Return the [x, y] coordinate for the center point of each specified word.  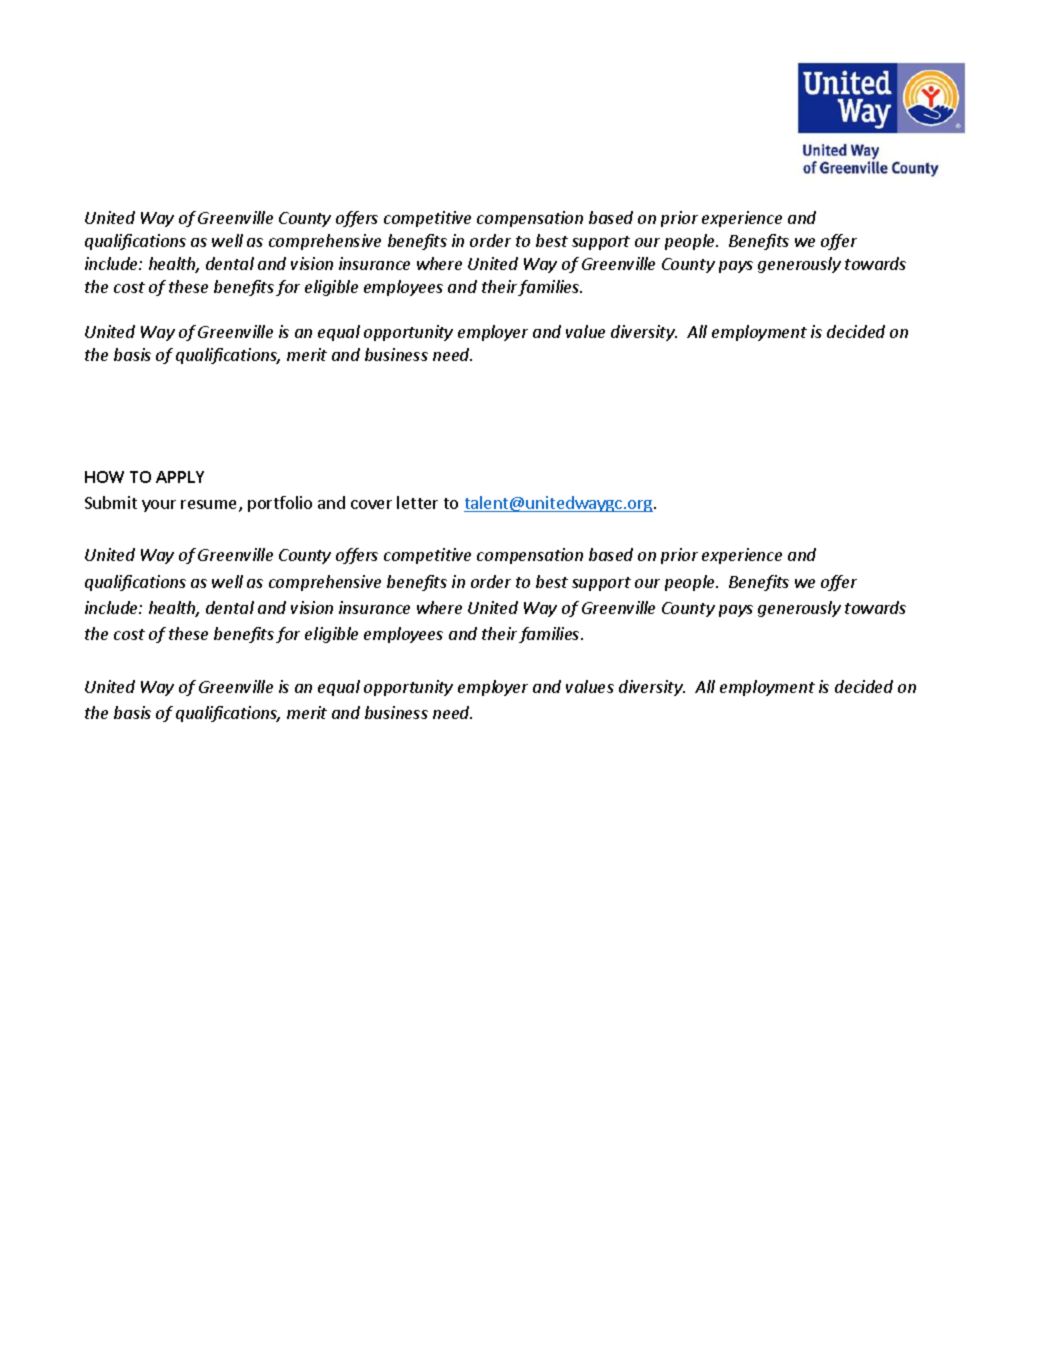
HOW [104, 477]
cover [371, 504]
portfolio [280, 504]
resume [210, 506]
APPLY [180, 477]
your [159, 506]
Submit [111, 502]
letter [417, 502]
